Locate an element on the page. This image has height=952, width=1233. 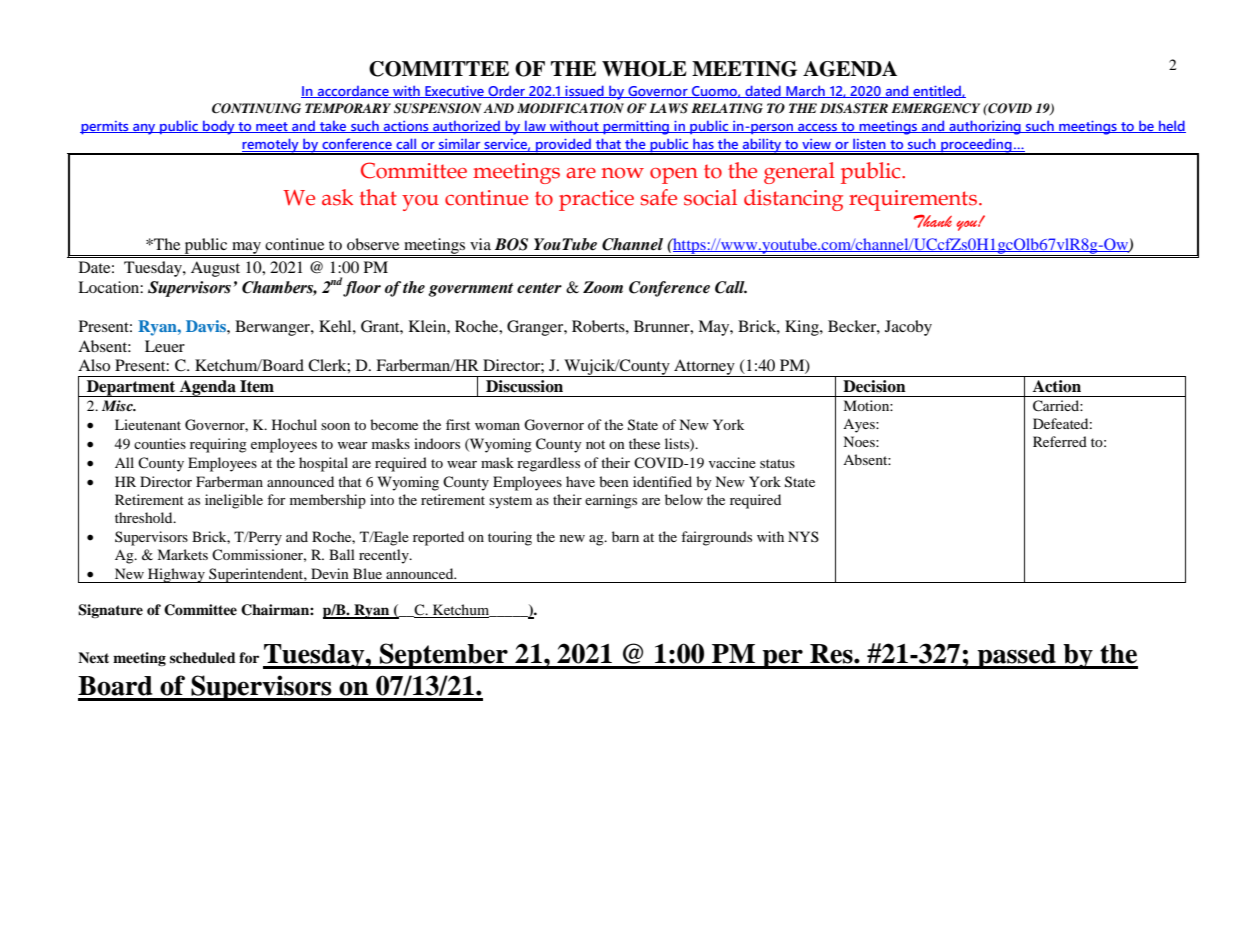
issued is located at coordinates (584, 91).
